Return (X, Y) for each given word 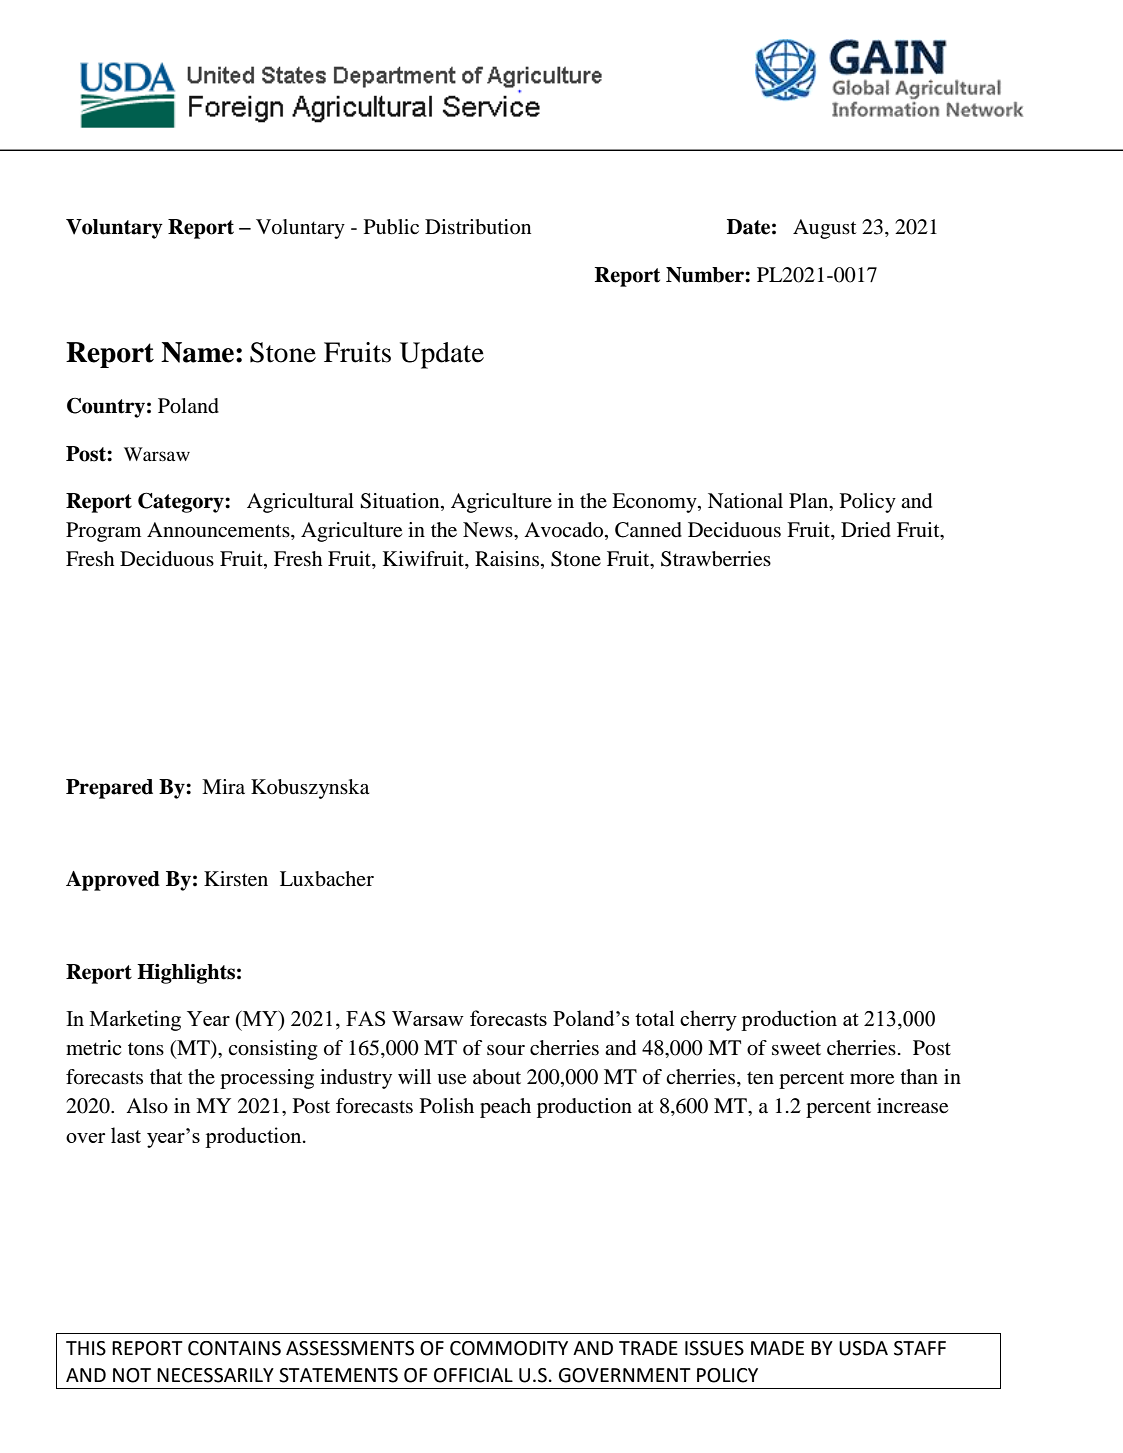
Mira (223, 786)
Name (197, 352)
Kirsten (236, 879)
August (825, 229)
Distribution (478, 227)
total (654, 1018)
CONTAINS (234, 1348)
